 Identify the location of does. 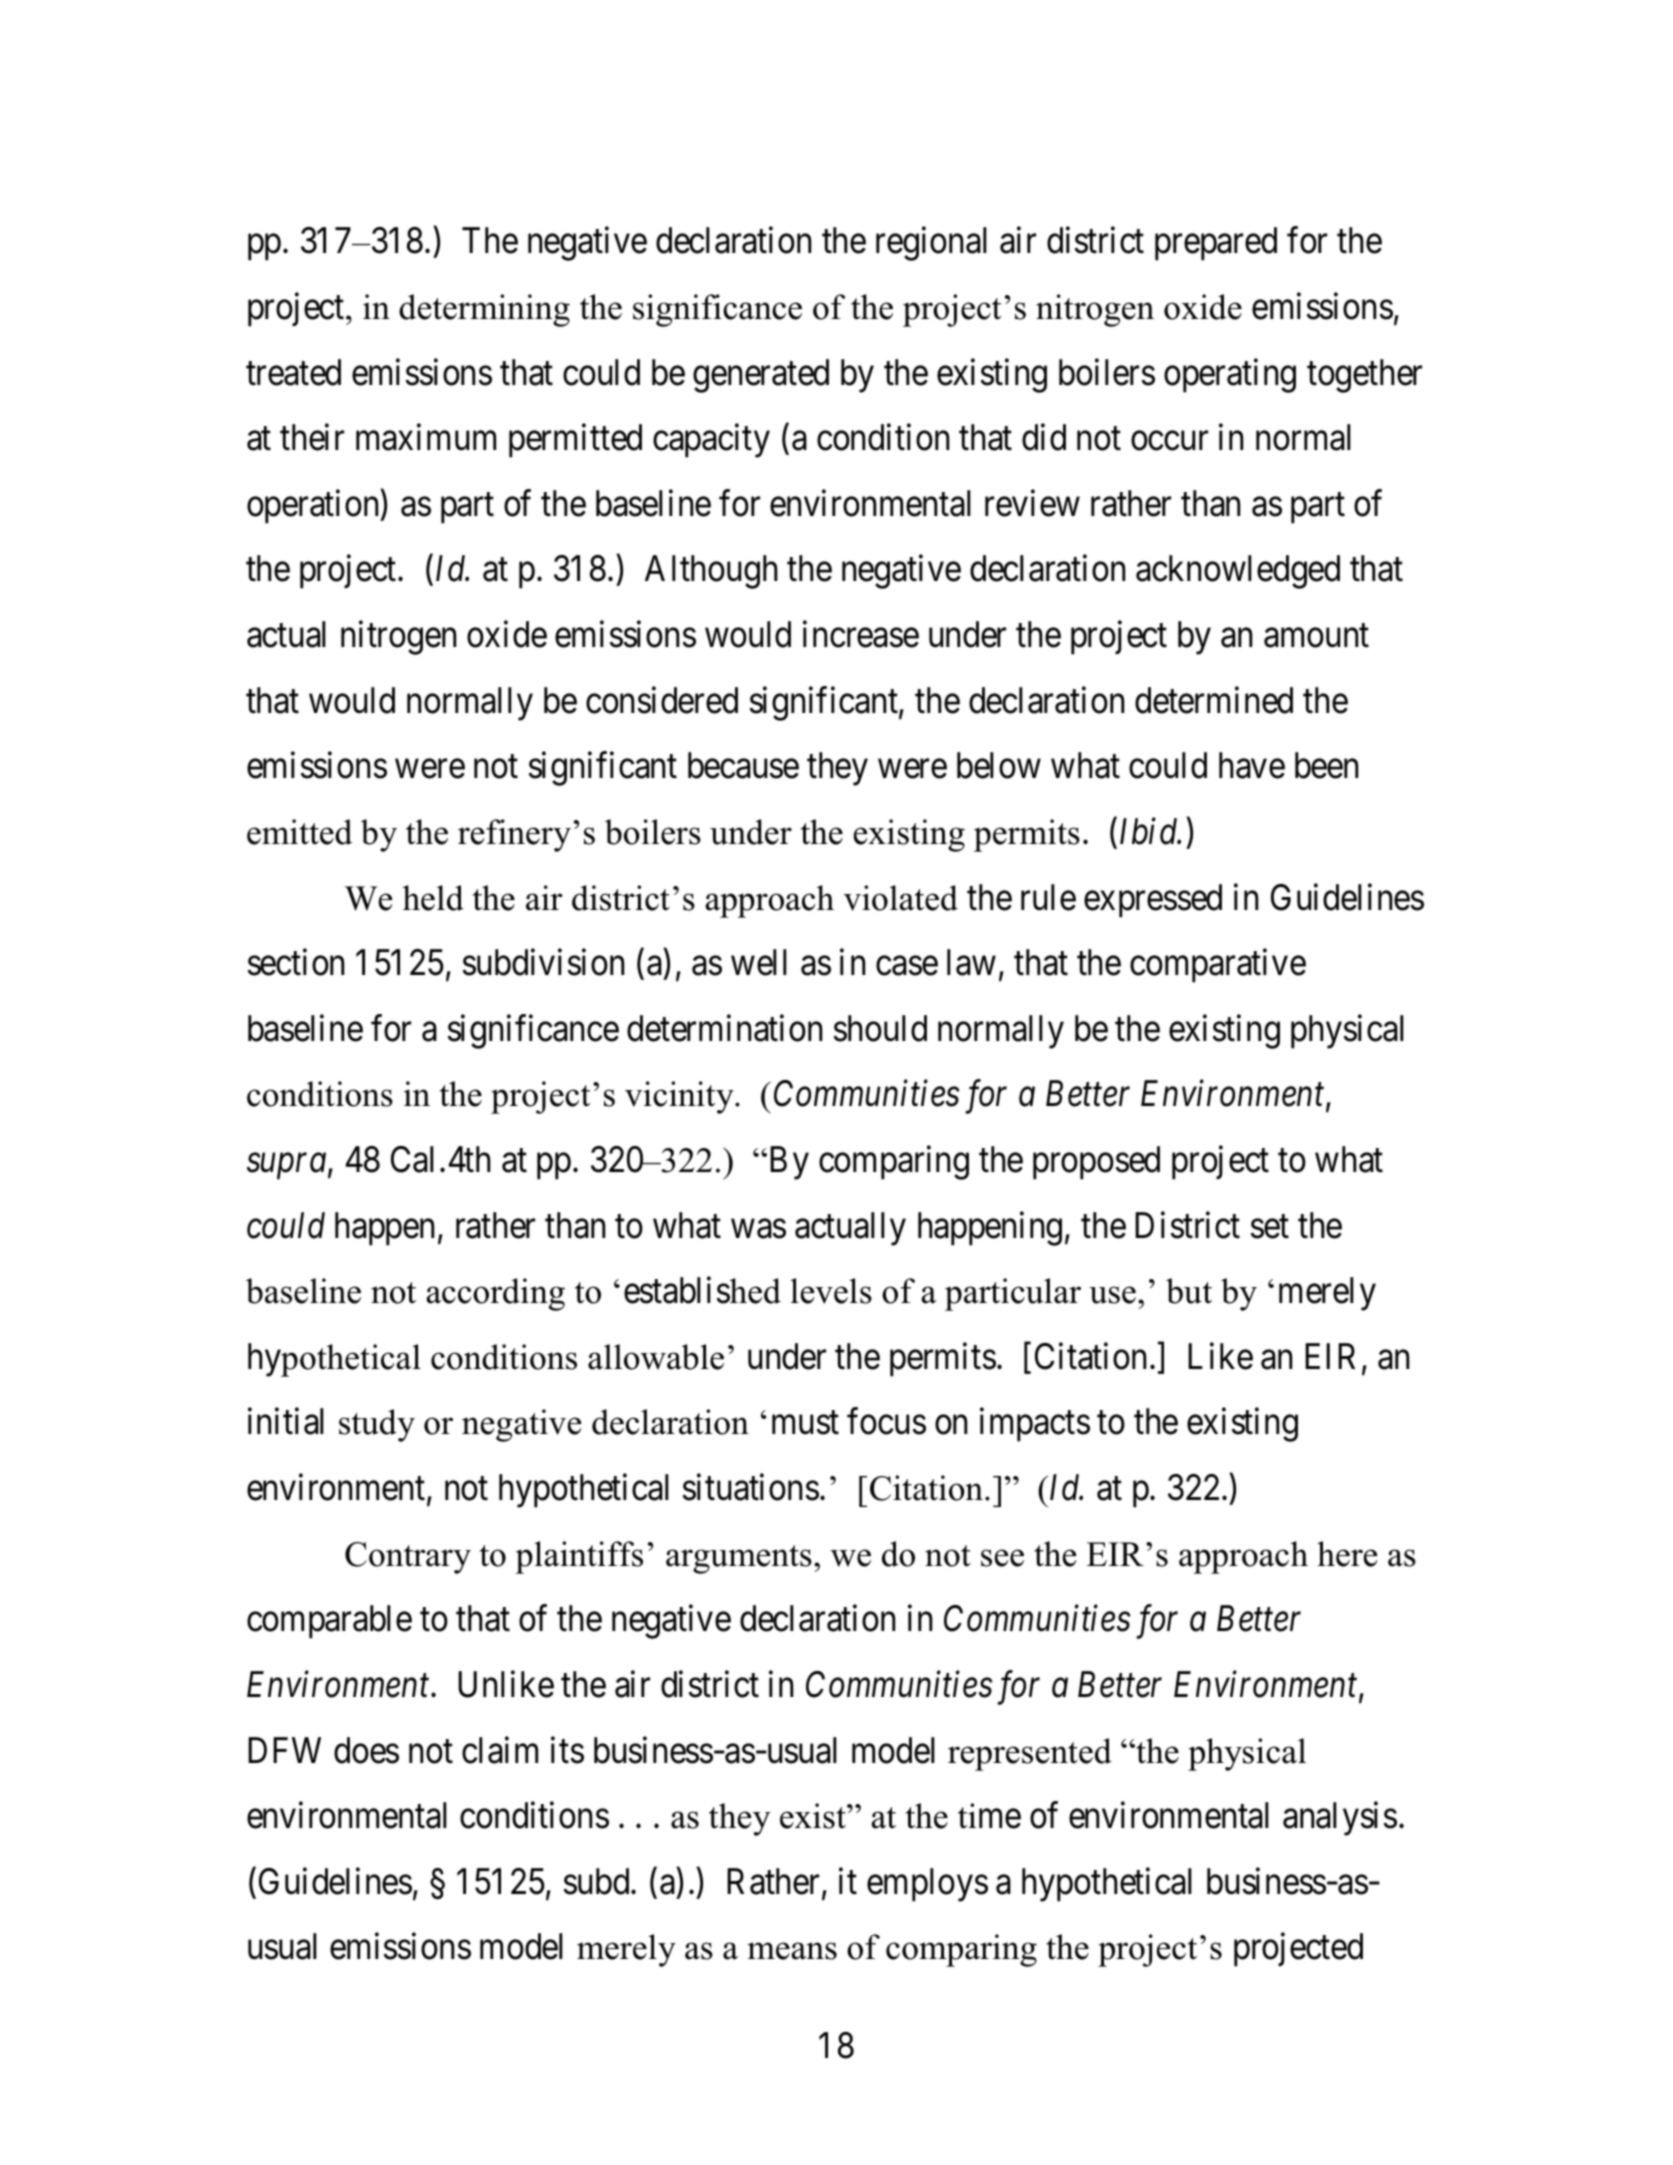
(366, 1750).
